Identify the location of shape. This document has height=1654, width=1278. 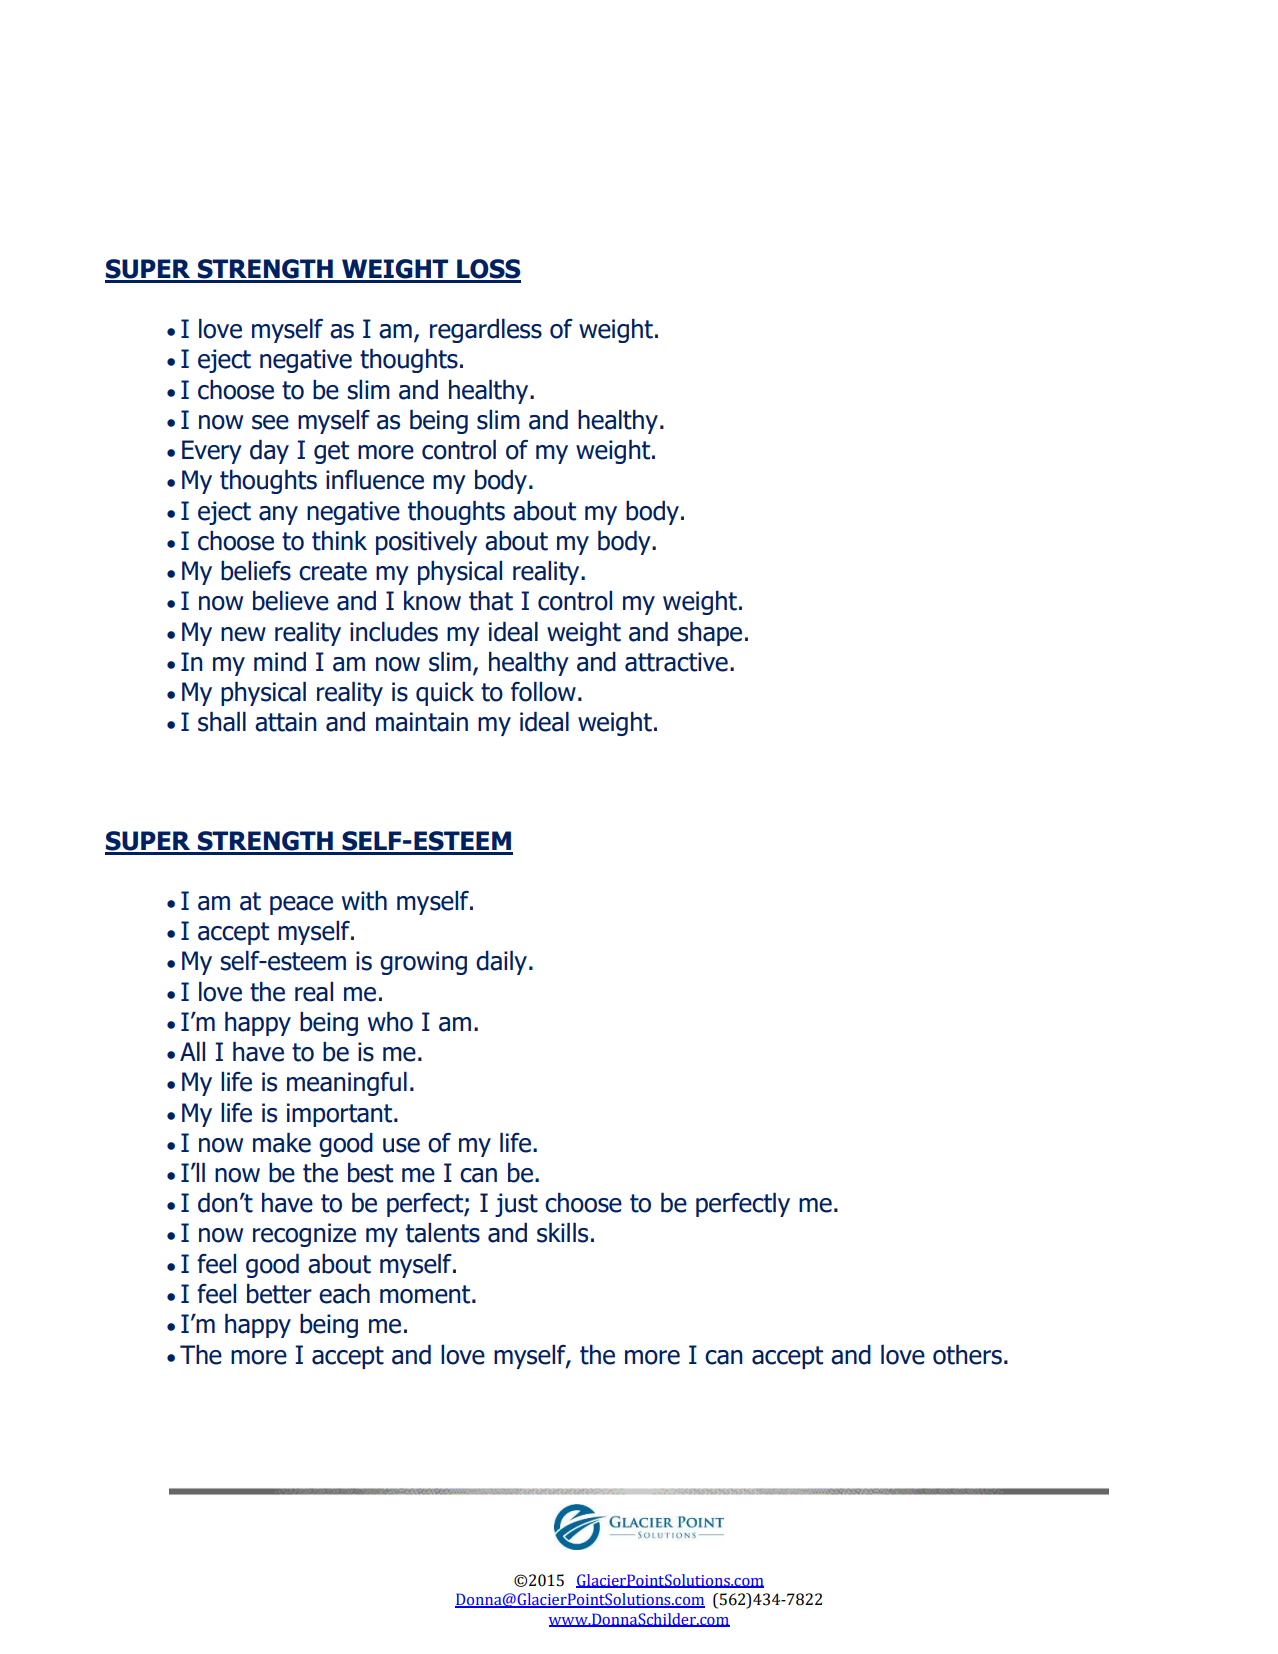
(710, 634).
